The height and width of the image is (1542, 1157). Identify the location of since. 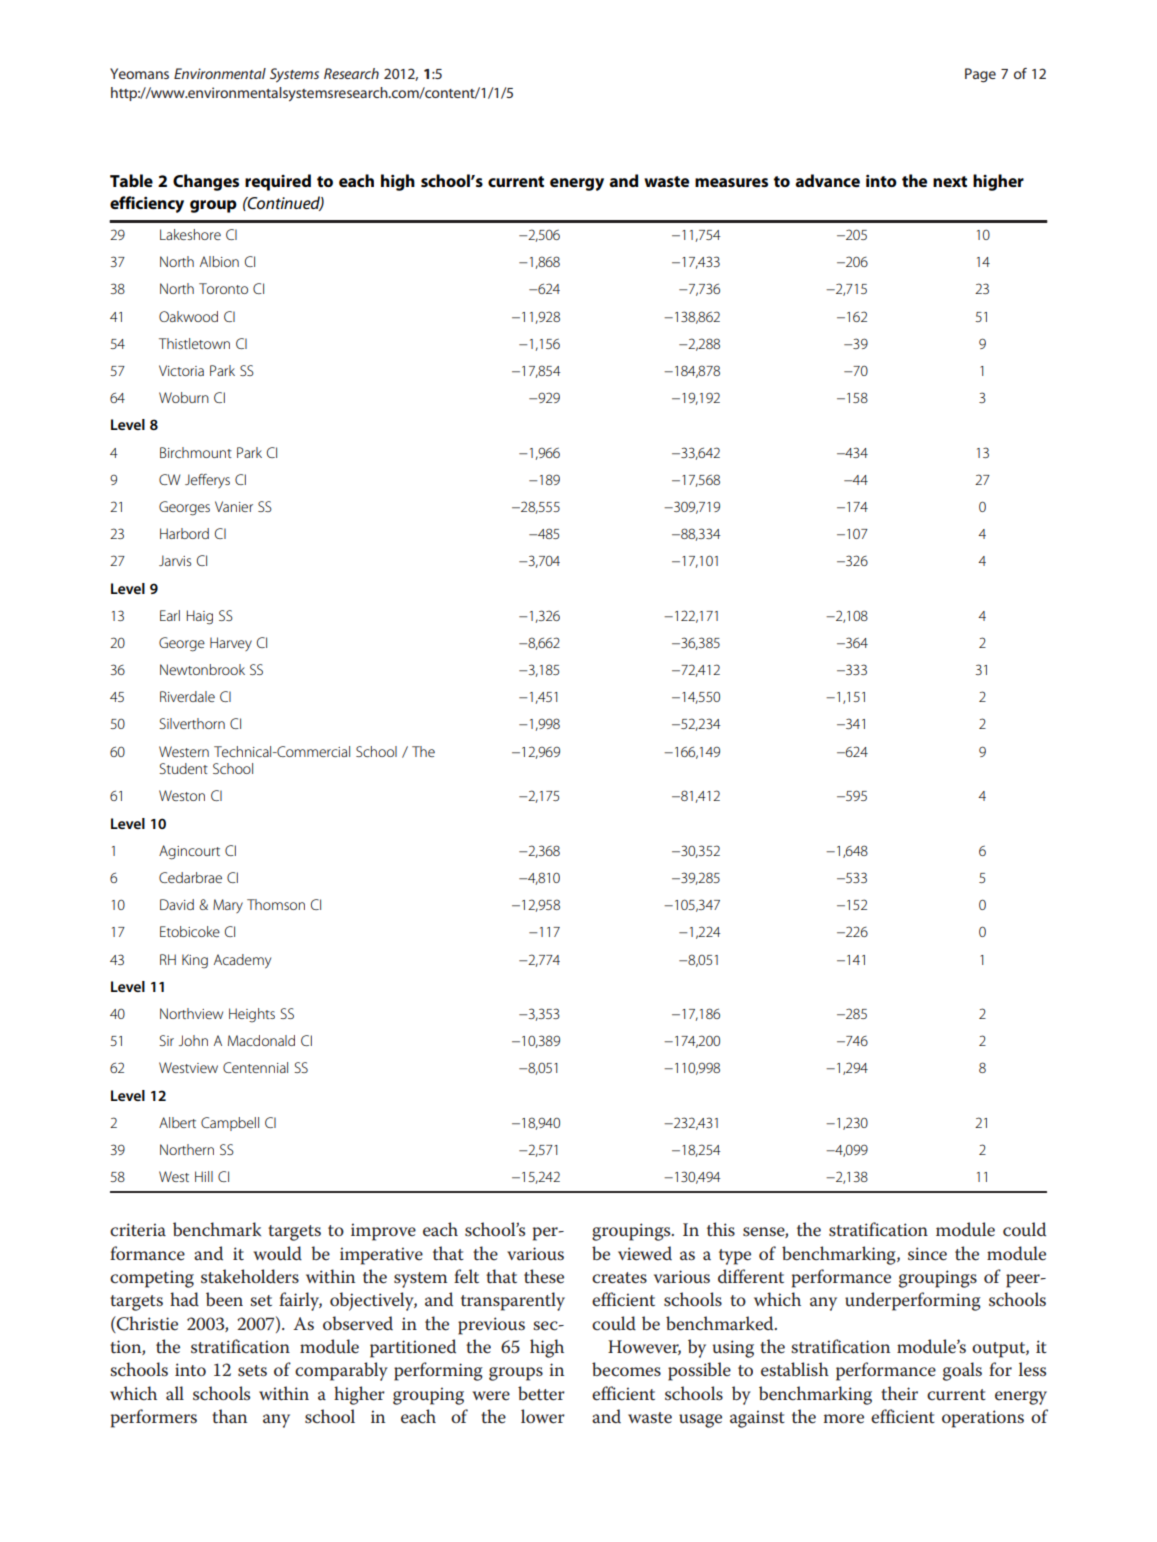
(927, 1254).
